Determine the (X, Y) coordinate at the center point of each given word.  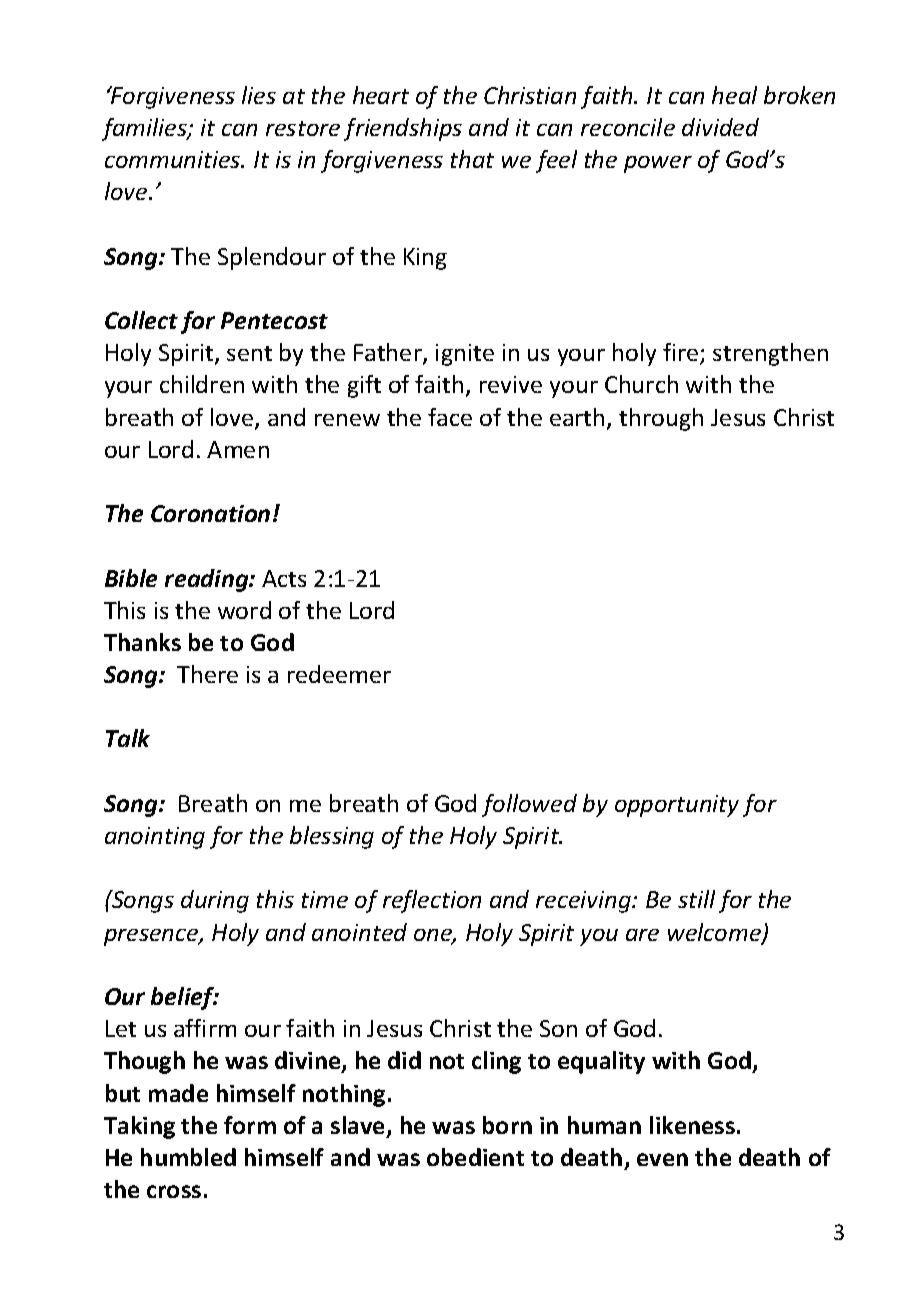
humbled (188, 1157)
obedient (475, 1157)
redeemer (339, 674)
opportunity (677, 806)
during (215, 901)
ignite (465, 355)
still (696, 899)
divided (720, 127)
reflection (432, 901)
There (207, 674)
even (662, 1159)
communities (174, 159)
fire (682, 353)
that (472, 159)
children (202, 384)
